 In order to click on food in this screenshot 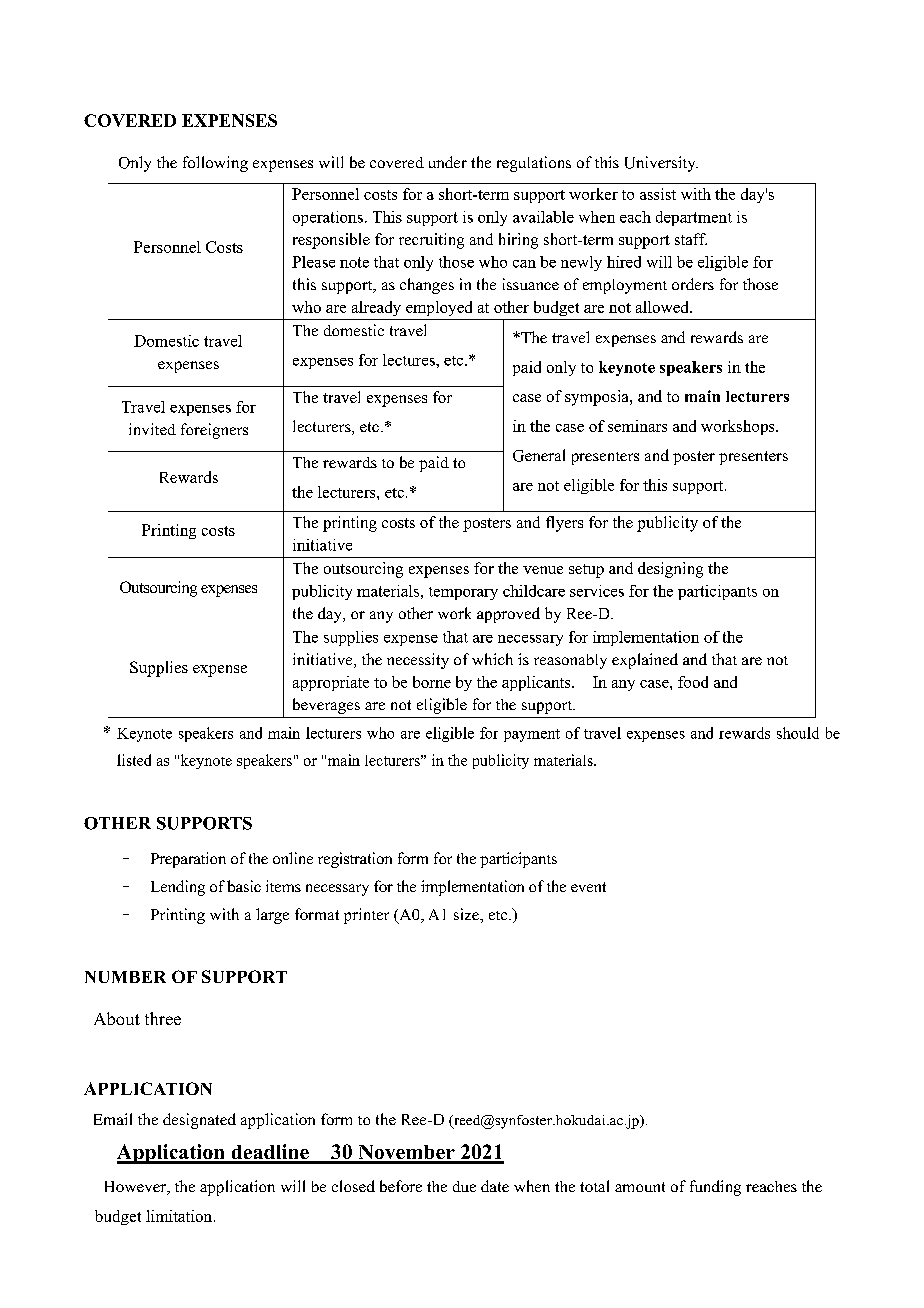, I will do `click(693, 682)`.
